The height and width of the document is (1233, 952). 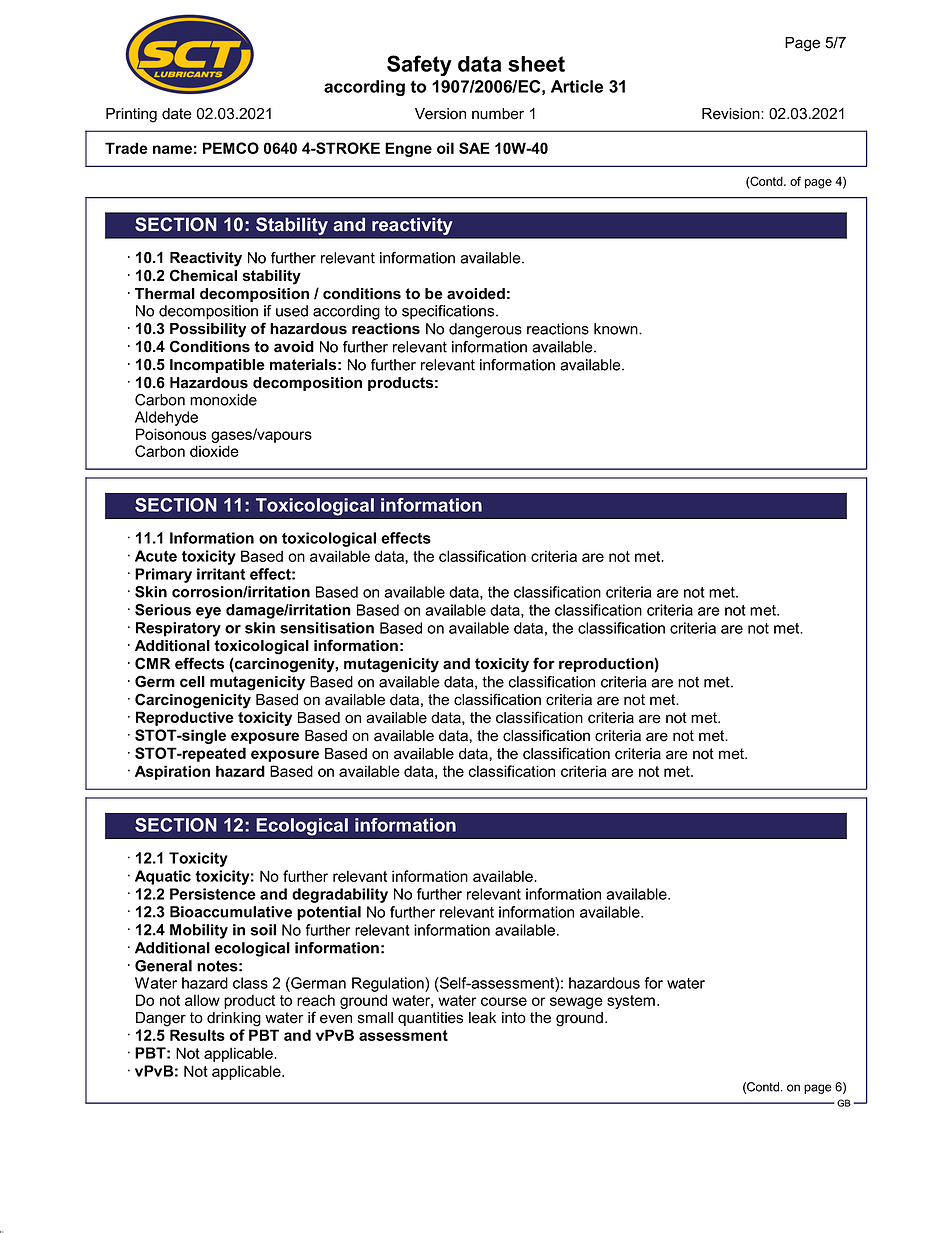 I want to click on irritant, so click(x=221, y=574).
